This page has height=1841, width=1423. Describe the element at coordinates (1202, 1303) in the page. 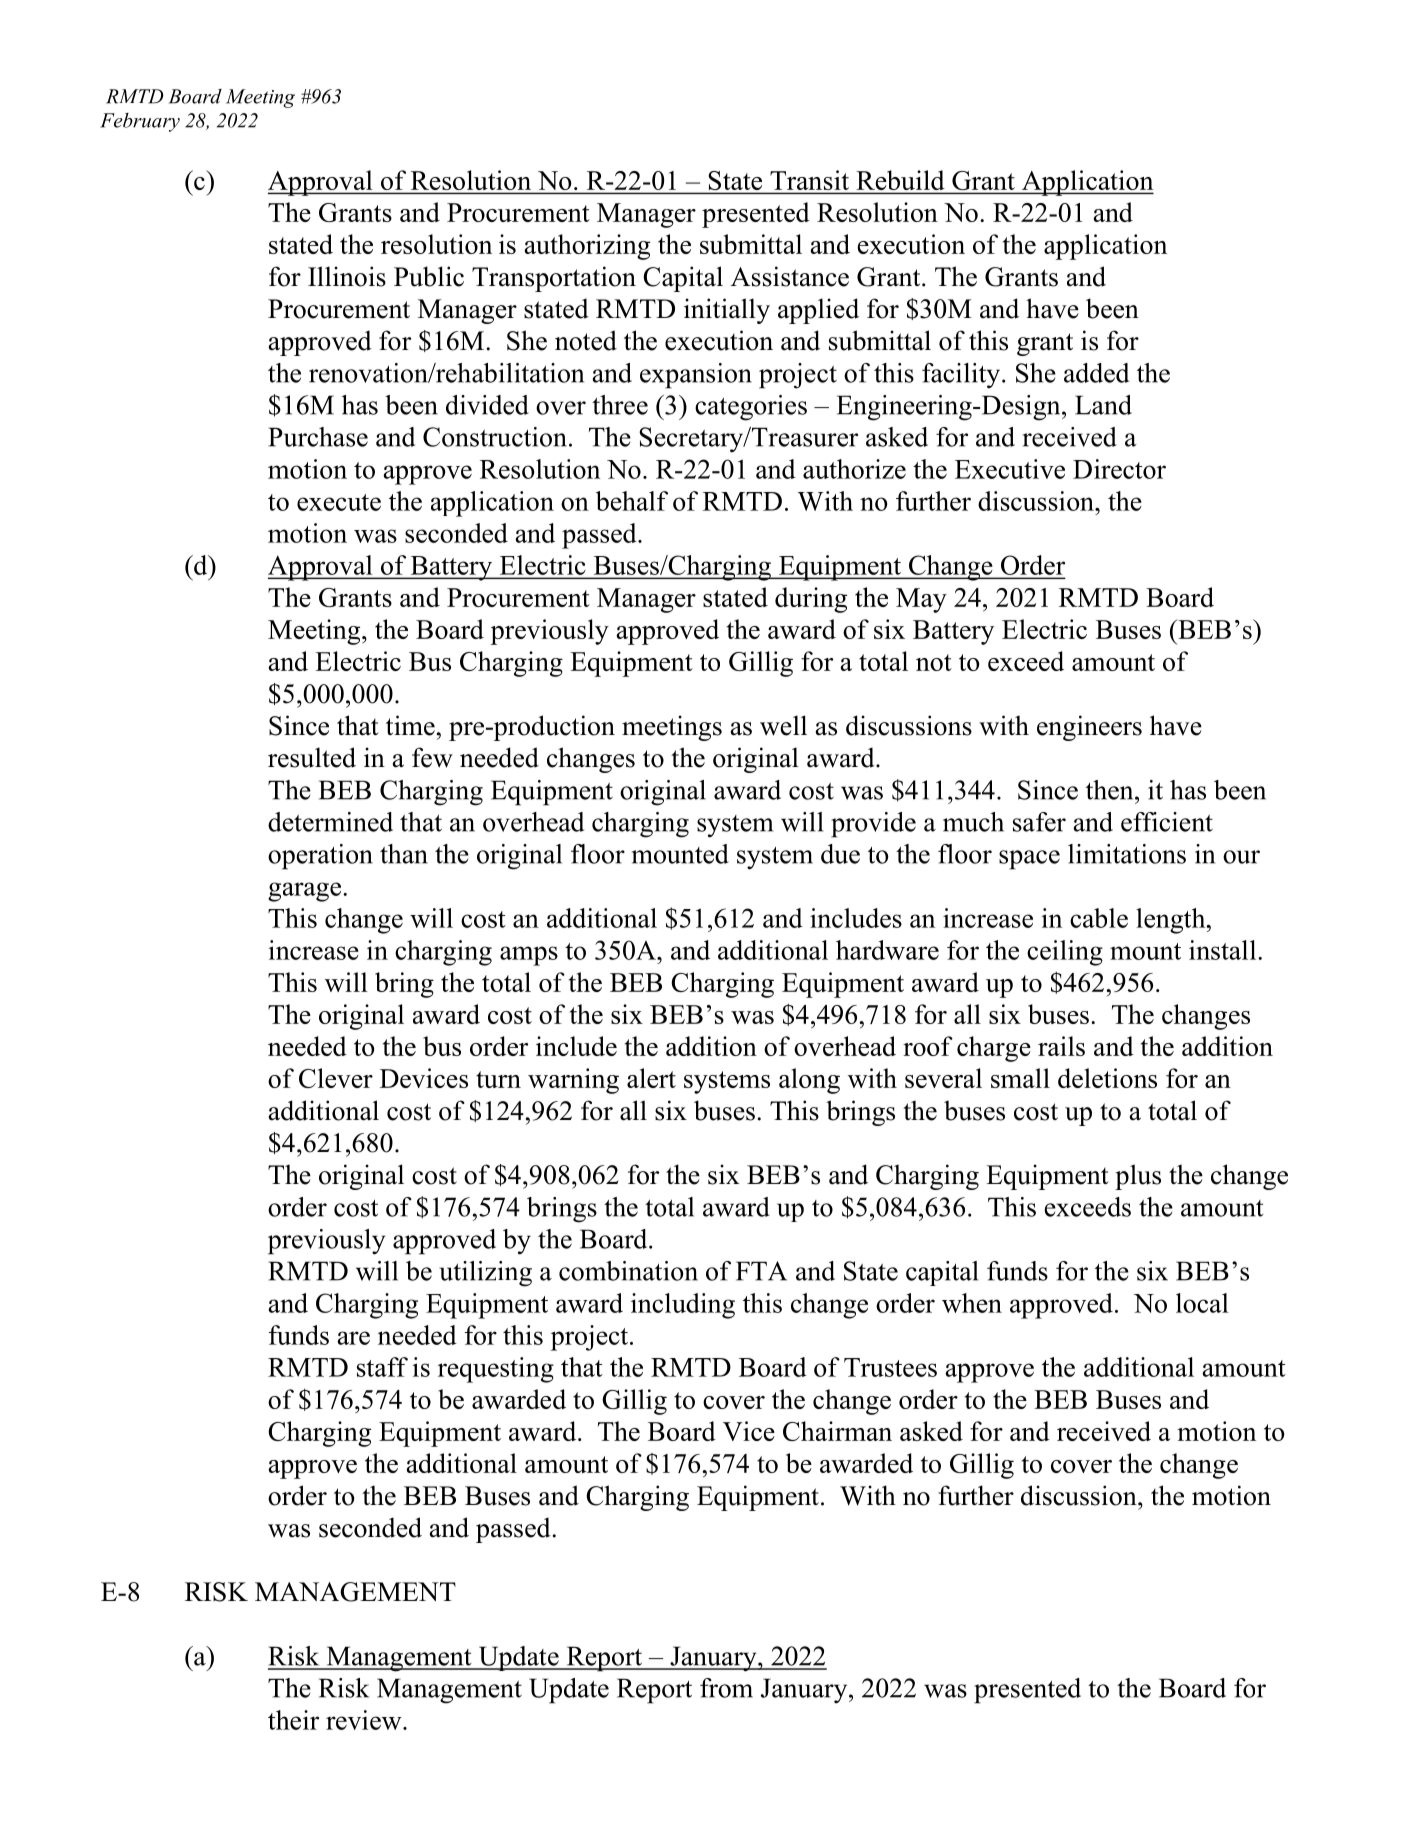

I see `local` at that location.
